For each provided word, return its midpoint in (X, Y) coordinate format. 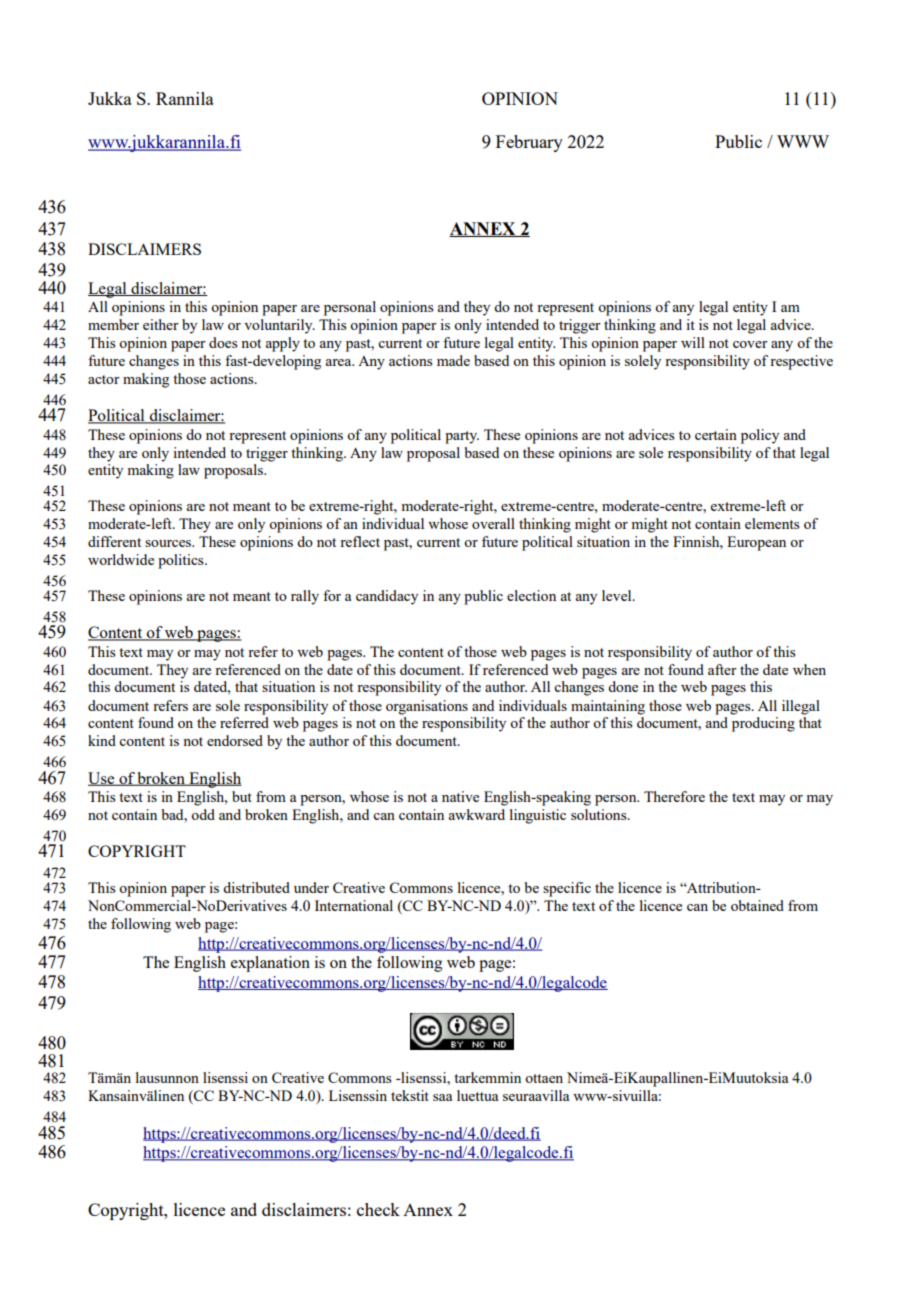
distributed (256, 887)
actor (104, 379)
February (529, 143)
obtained (757, 905)
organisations (427, 707)
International (354, 905)
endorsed (235, 740)
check (378, 1209)
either (161, 324)
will (693, 342)
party (462, 437)
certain (716, 434)
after (722, 669)
